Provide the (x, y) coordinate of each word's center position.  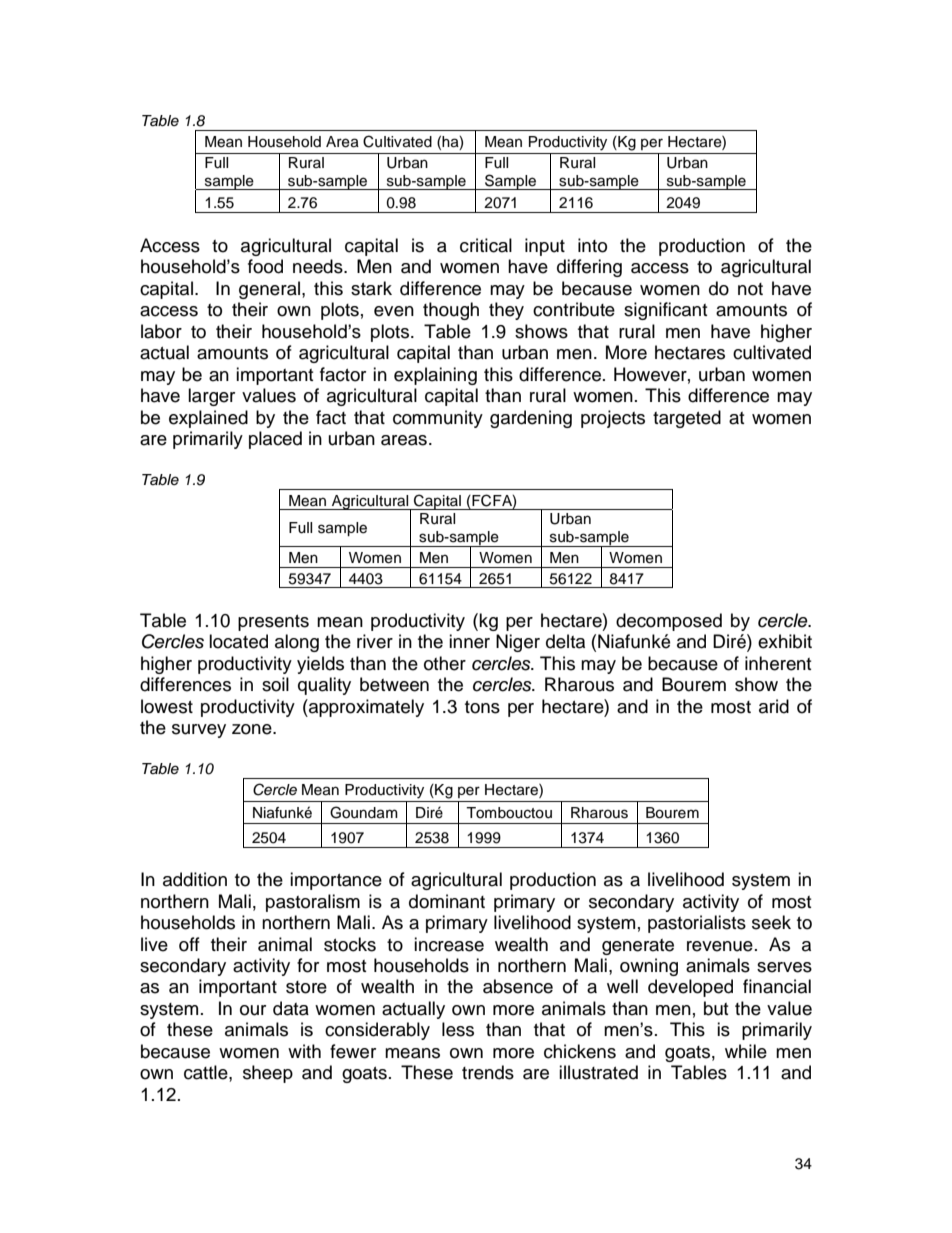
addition (195, 879)
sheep (268, 1074)
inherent (778, 663)
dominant (447, 901)
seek (771, 922)
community (438, 419)
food (265, 266)
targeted (687, 419)
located (238, 641)
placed (275, 440)
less (458, 1029)
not (750, 289)
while (746, 1051)
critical (486, 245)
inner (469, 641)
